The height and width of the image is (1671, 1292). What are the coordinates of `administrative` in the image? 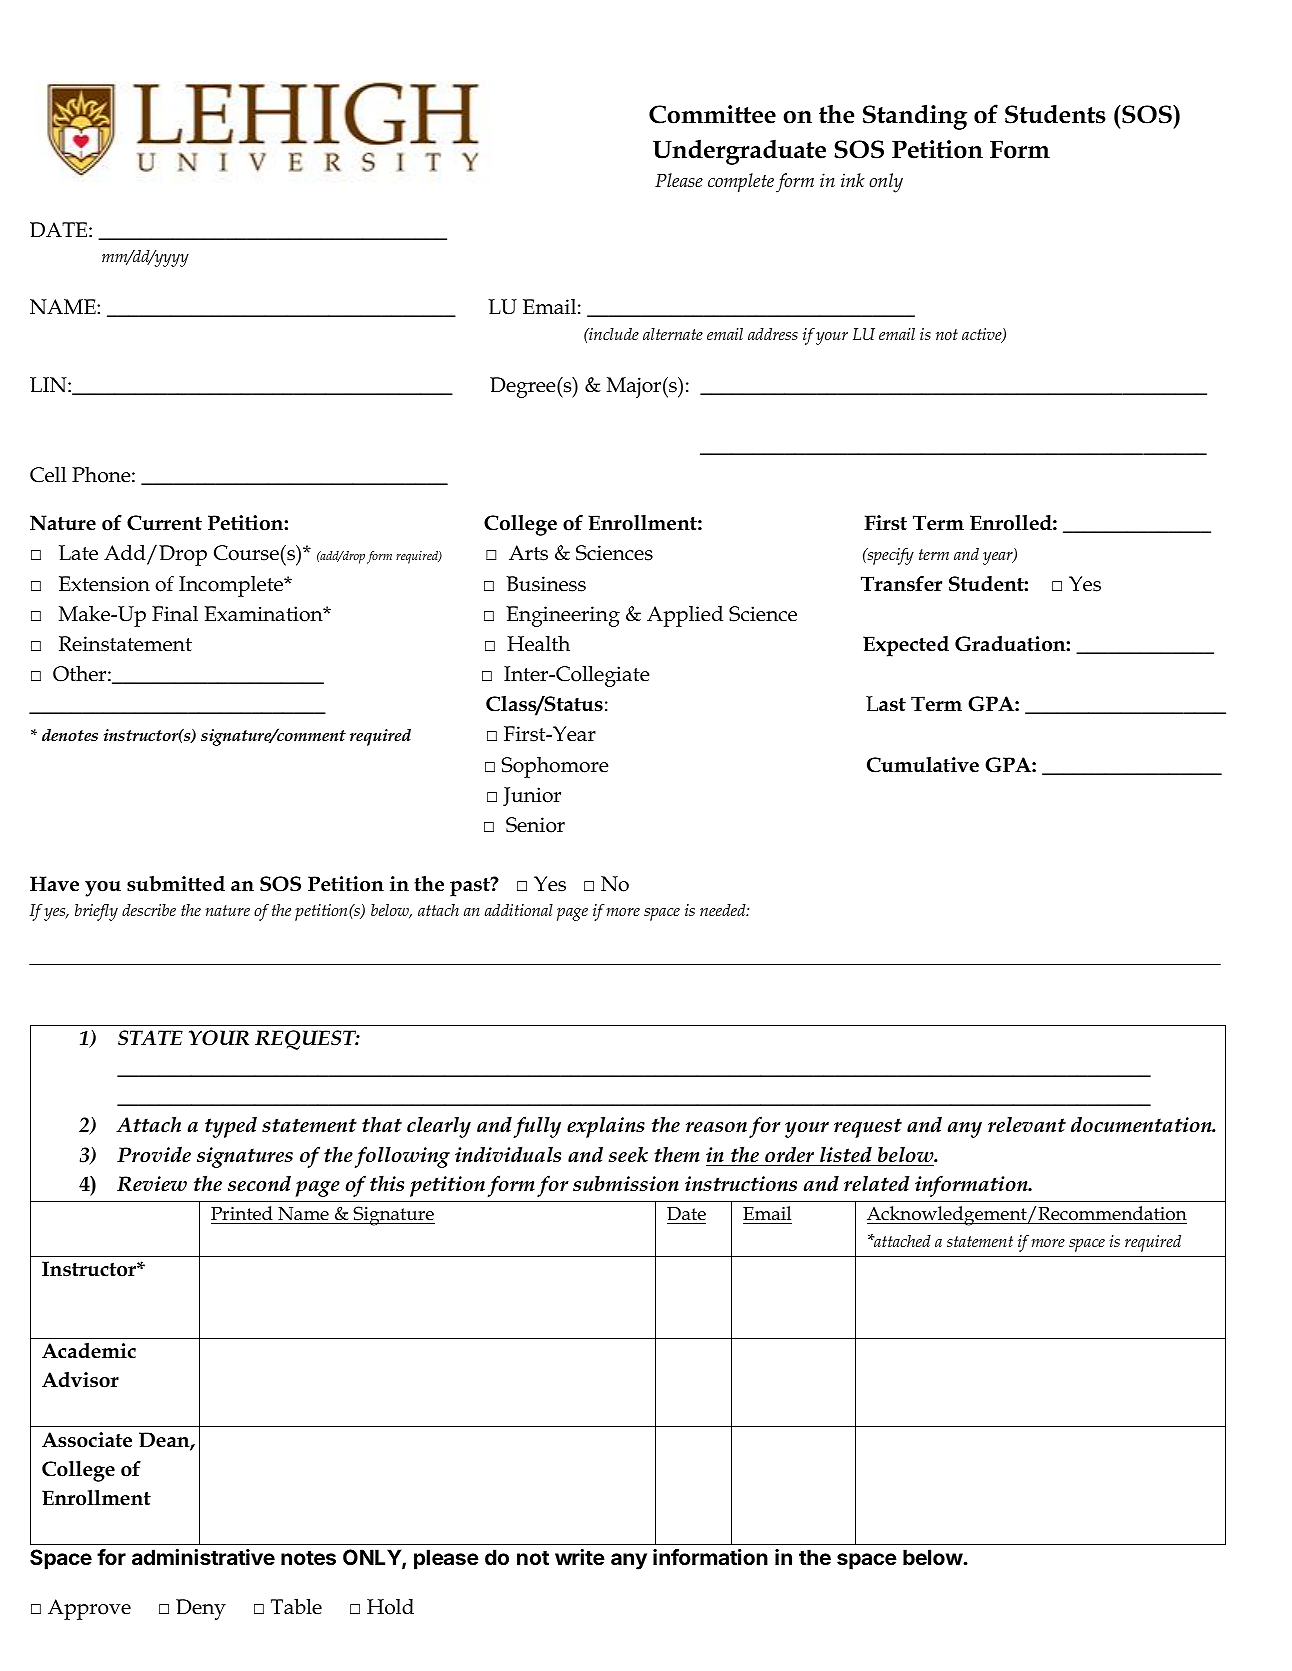 It's located at (203, 1557).
